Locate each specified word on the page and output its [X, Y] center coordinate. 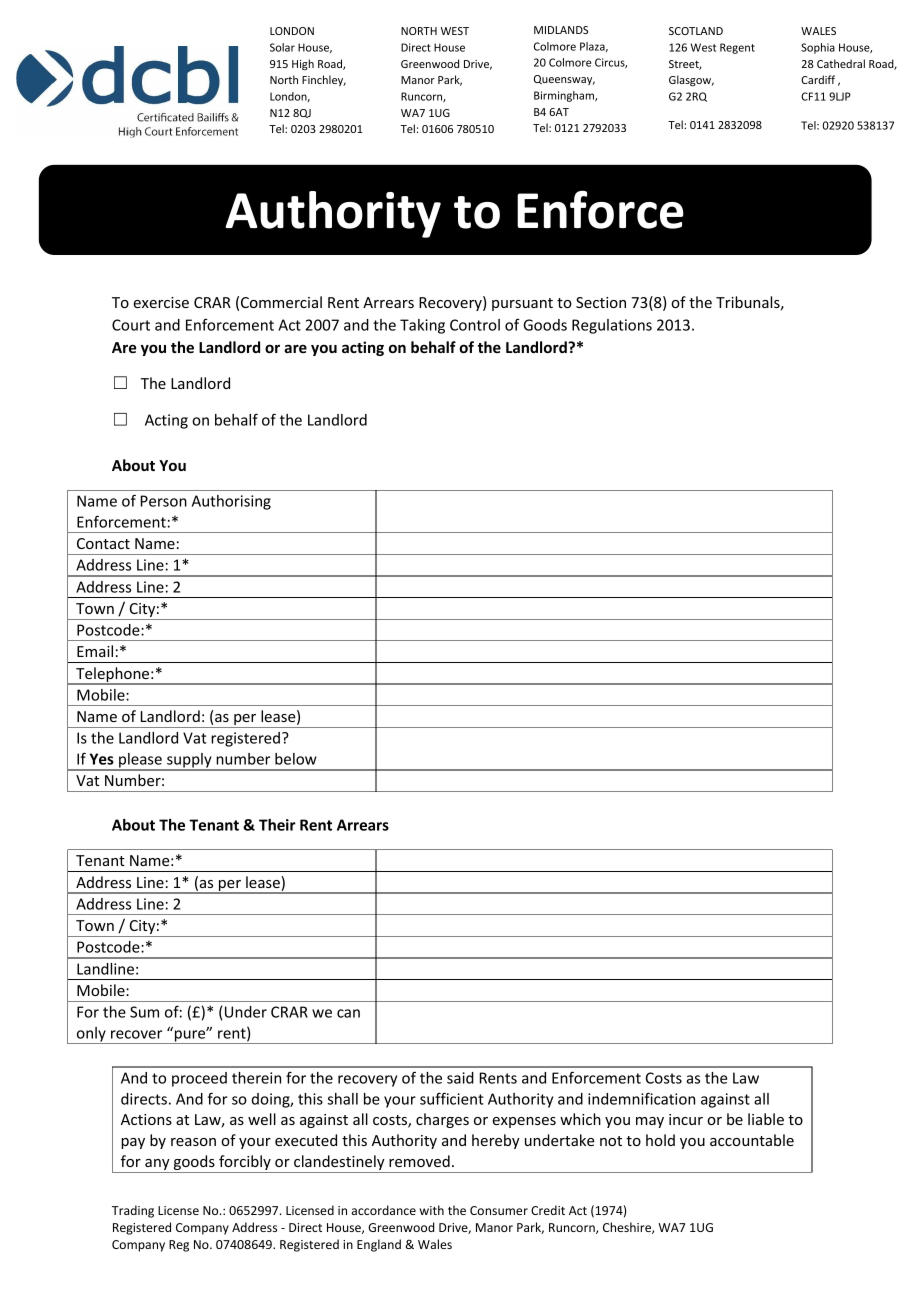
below [296, 759]
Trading [133, 1211]
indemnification [641, 1098]
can [348, 1013]
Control [475, 325]
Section [601, 302]
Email [95, 651]
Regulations [612, 326]
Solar [282, 47]
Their [277, 825]
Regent [737, 48]
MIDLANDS [561, 30]
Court [131, 325]
